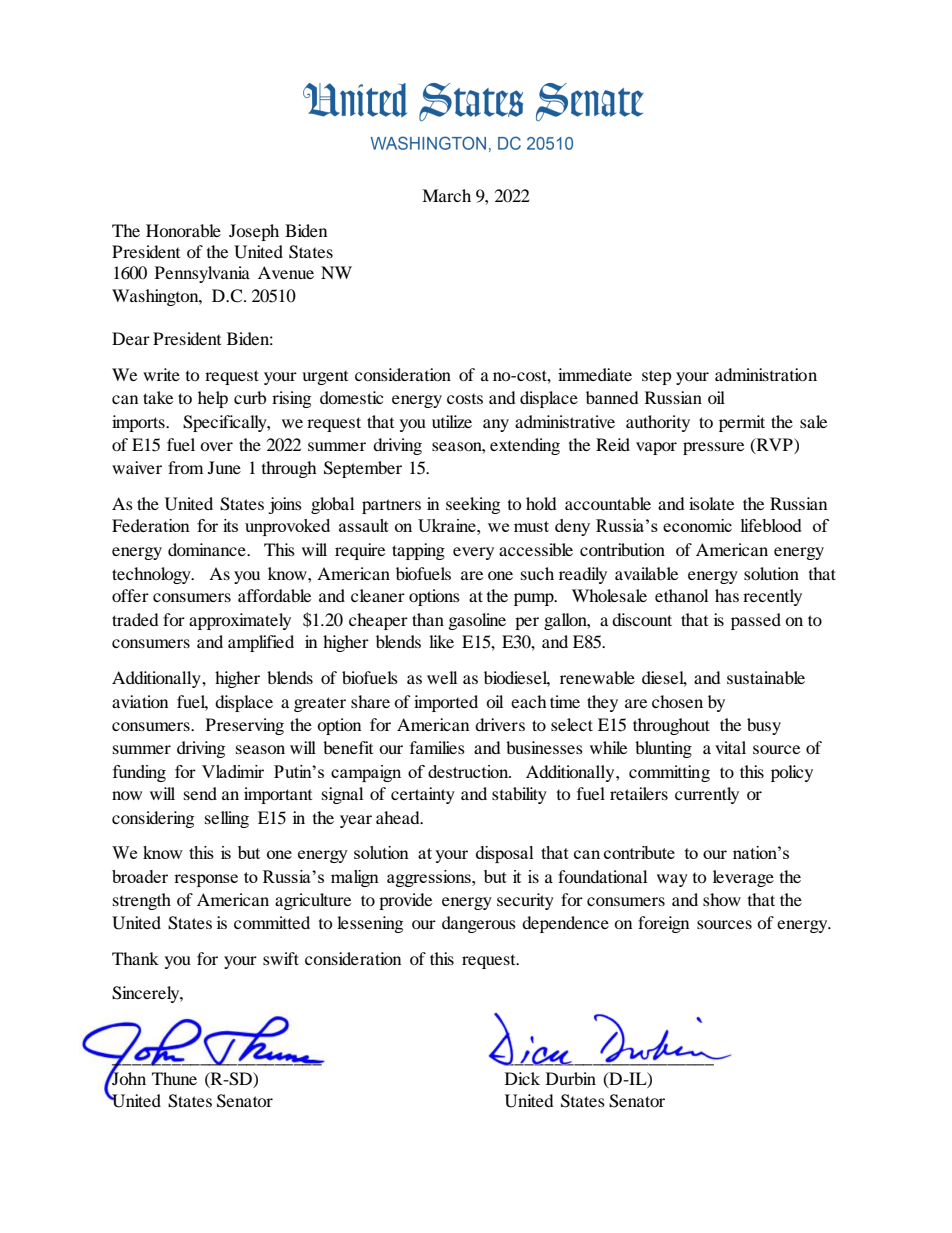 This screenshot has width=952, height=1233. Describe the element at coordinates (183, 230) in the screenshot. I see `Honorable` at that location.
